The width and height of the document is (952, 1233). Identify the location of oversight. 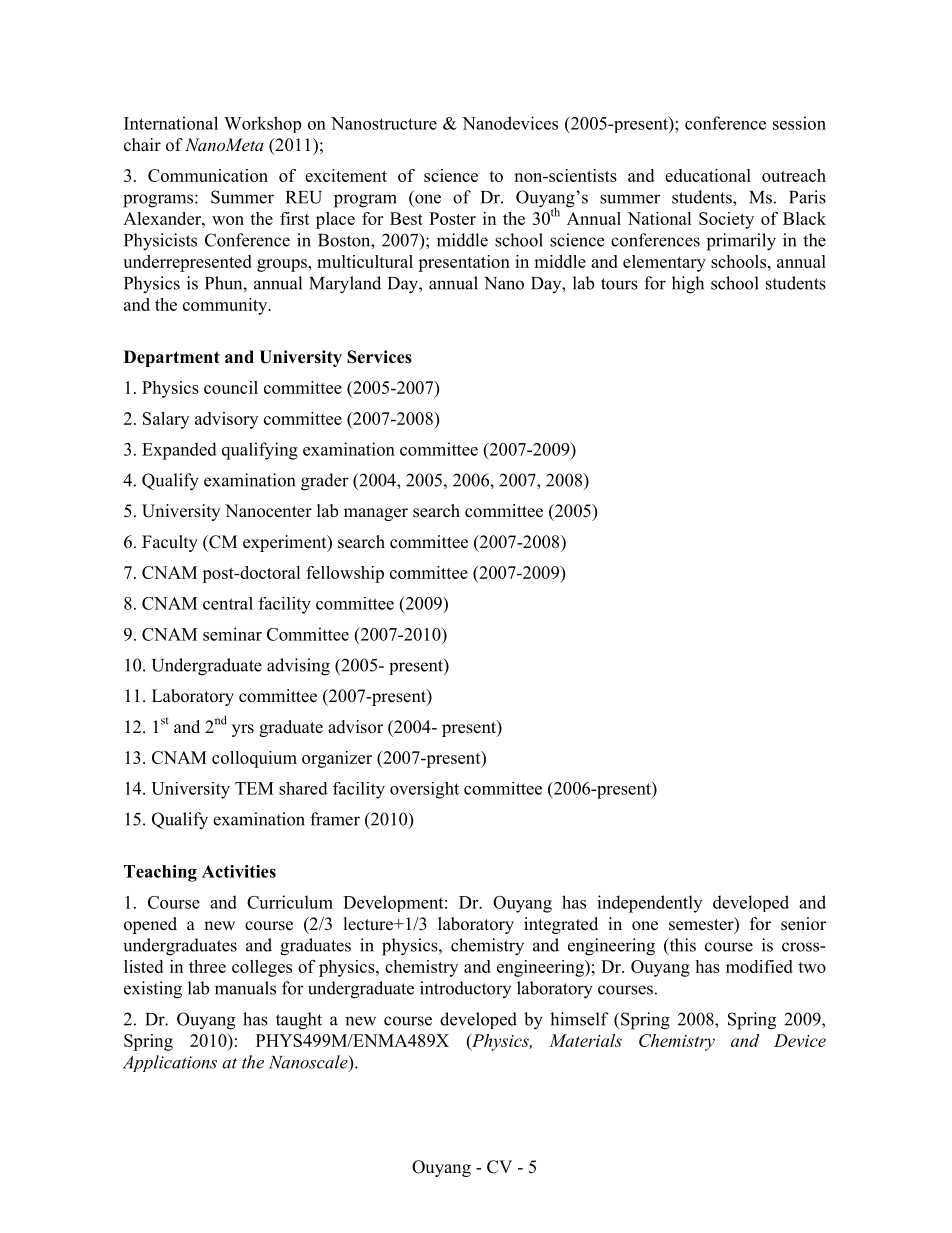
(424, 790).
